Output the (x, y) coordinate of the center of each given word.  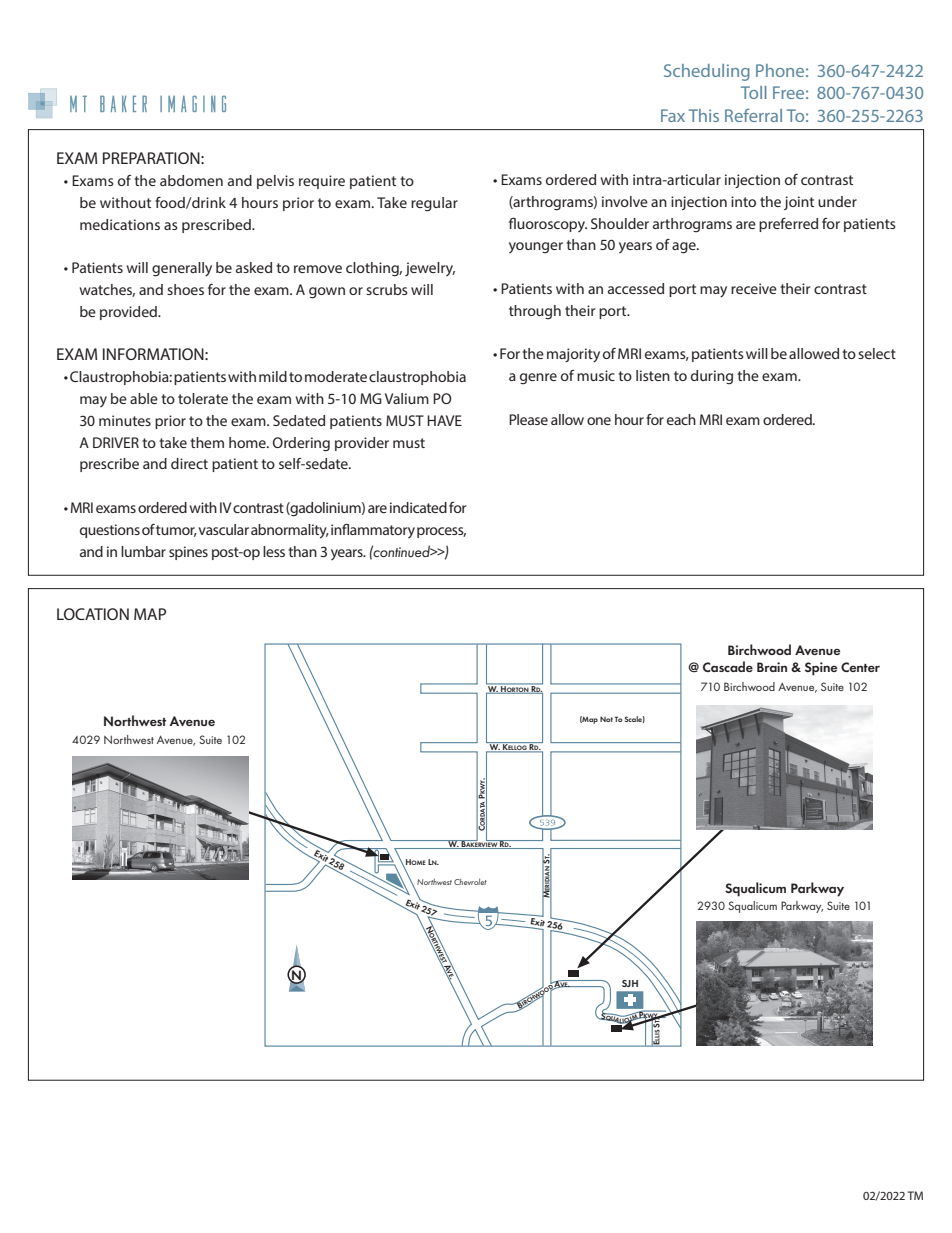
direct (189, 463)
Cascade (728, 666)
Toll (753, 92)
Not (606, 719)
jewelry (430, 269)
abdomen (191, 180)
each (681, 419)
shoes (185, 289)
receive (754, 288)
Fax (673, 115)
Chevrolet (470, 882)
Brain (772, 667)
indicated (418, 507)
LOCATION (93, 614)
